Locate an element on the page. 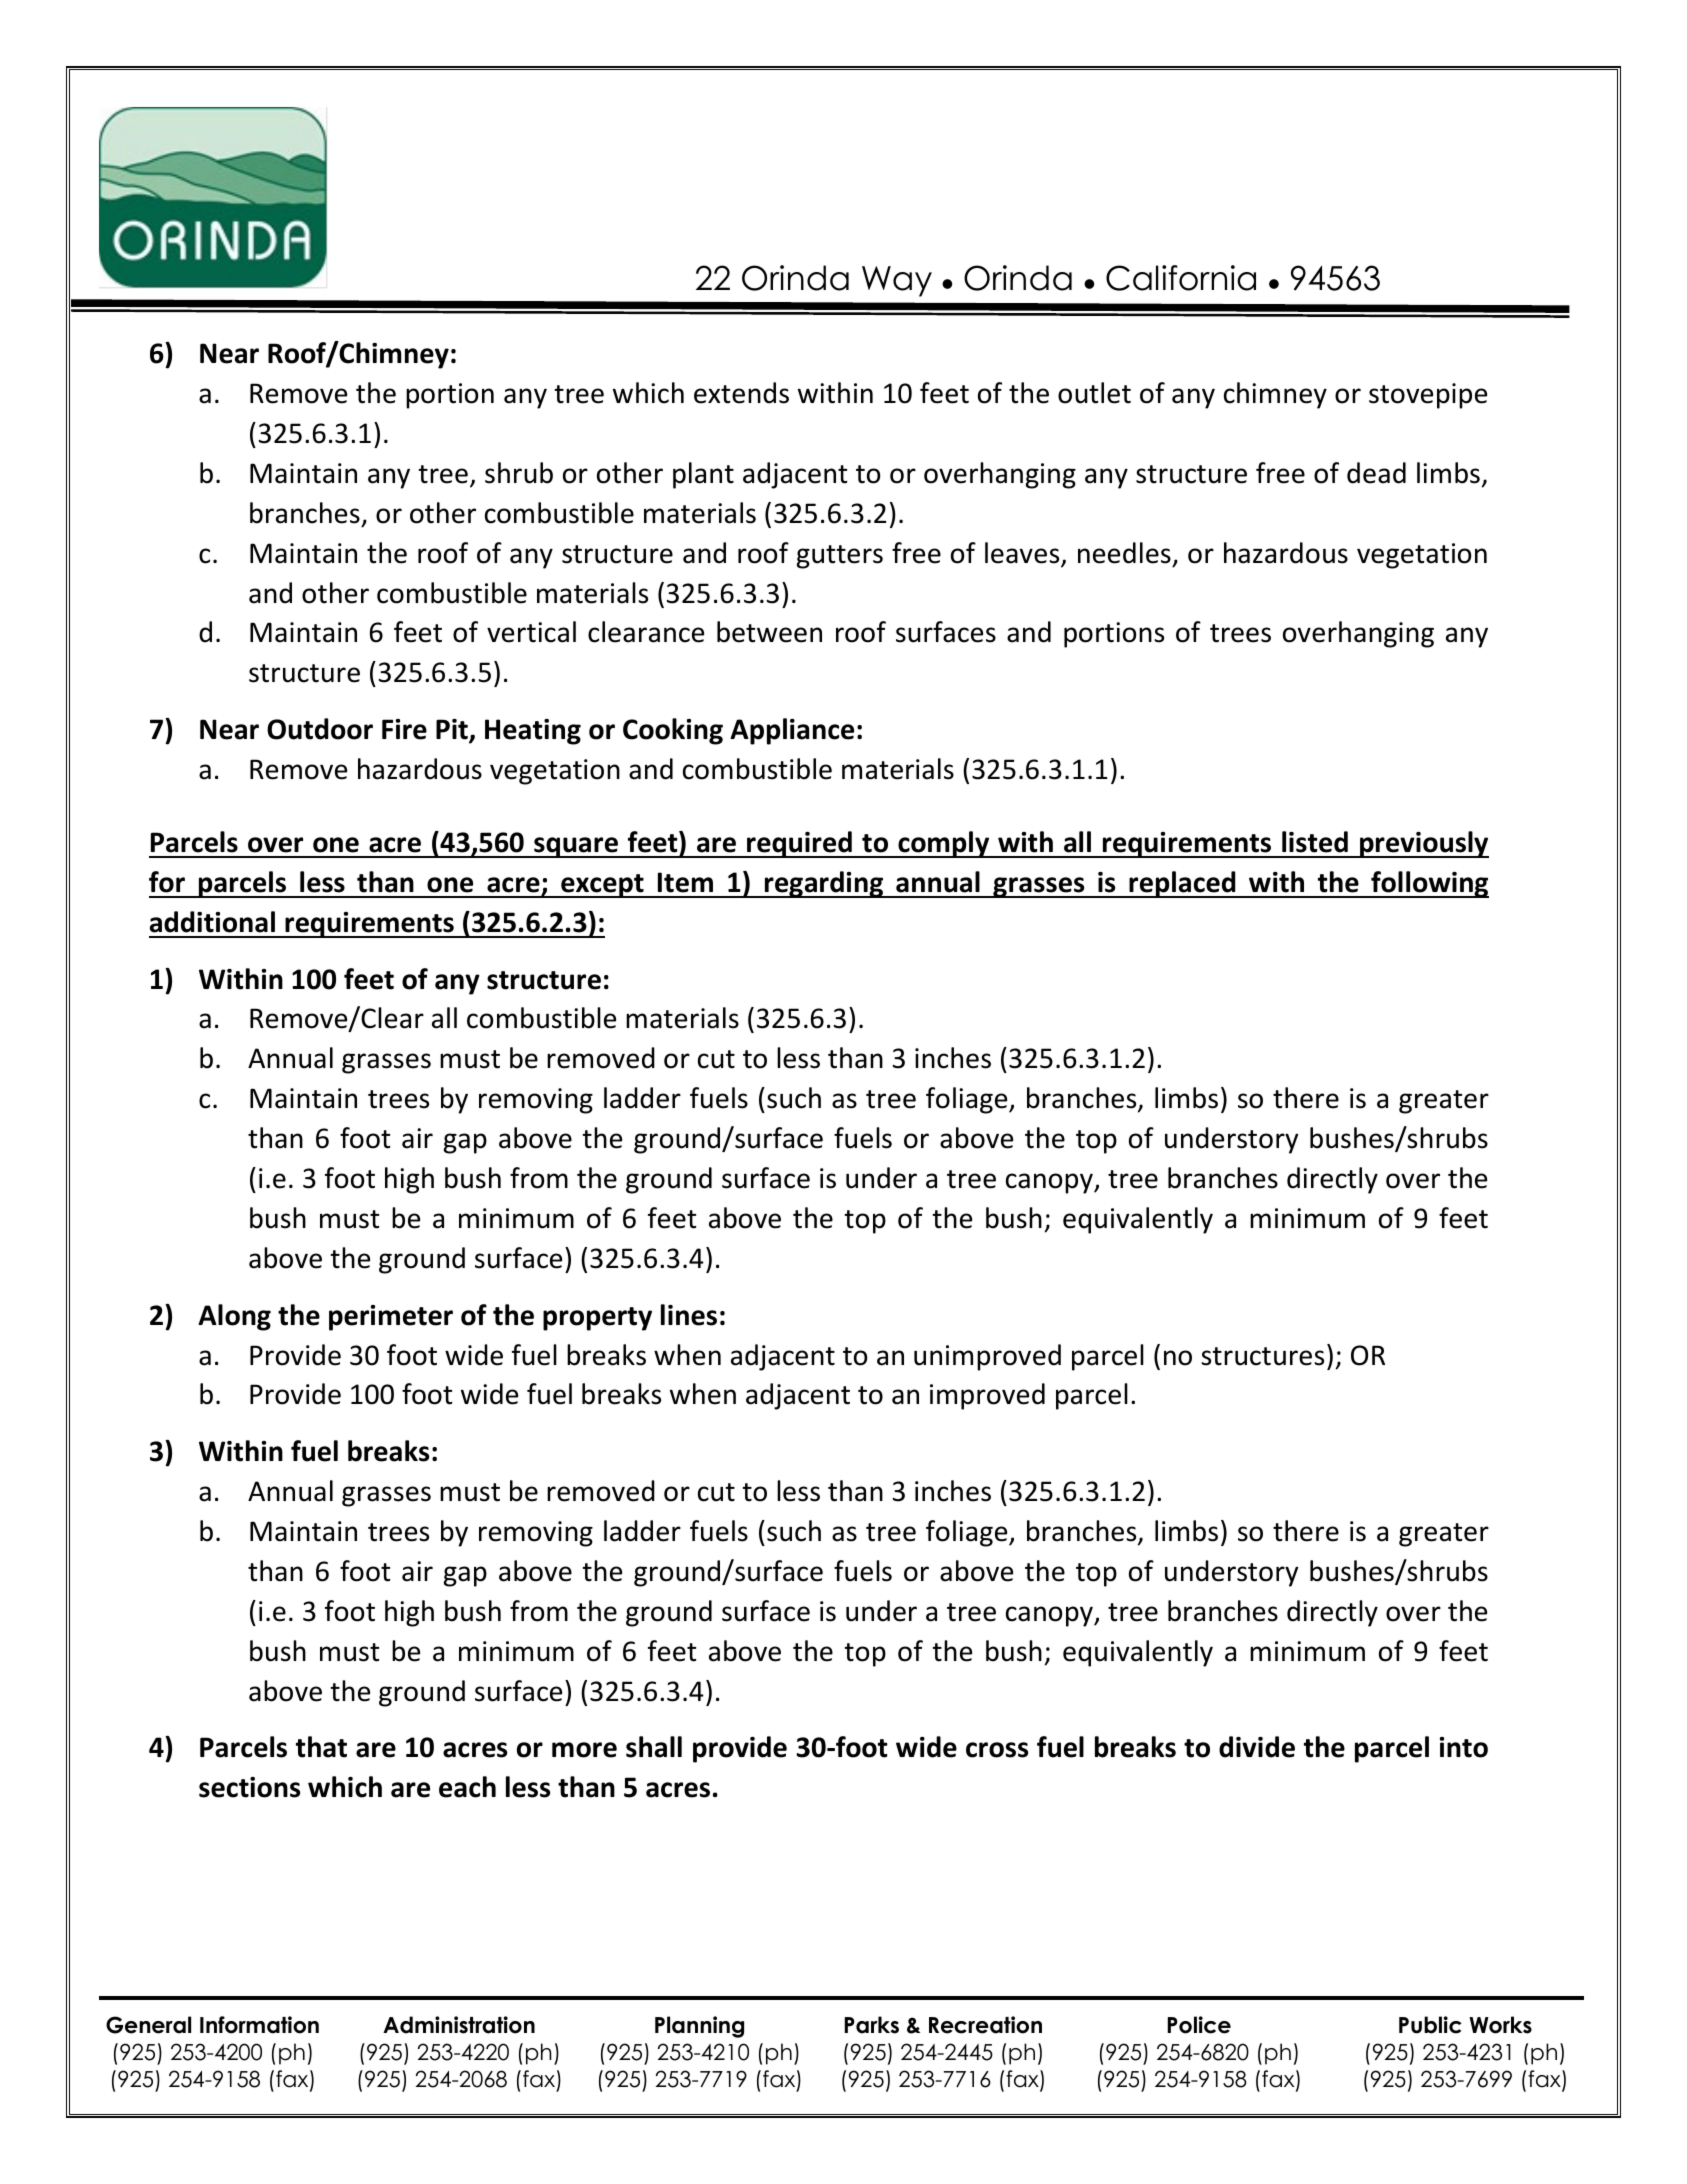 The width and height of the page is (1687, 2184). stovepipe is located at coordinates (1428, 396).
